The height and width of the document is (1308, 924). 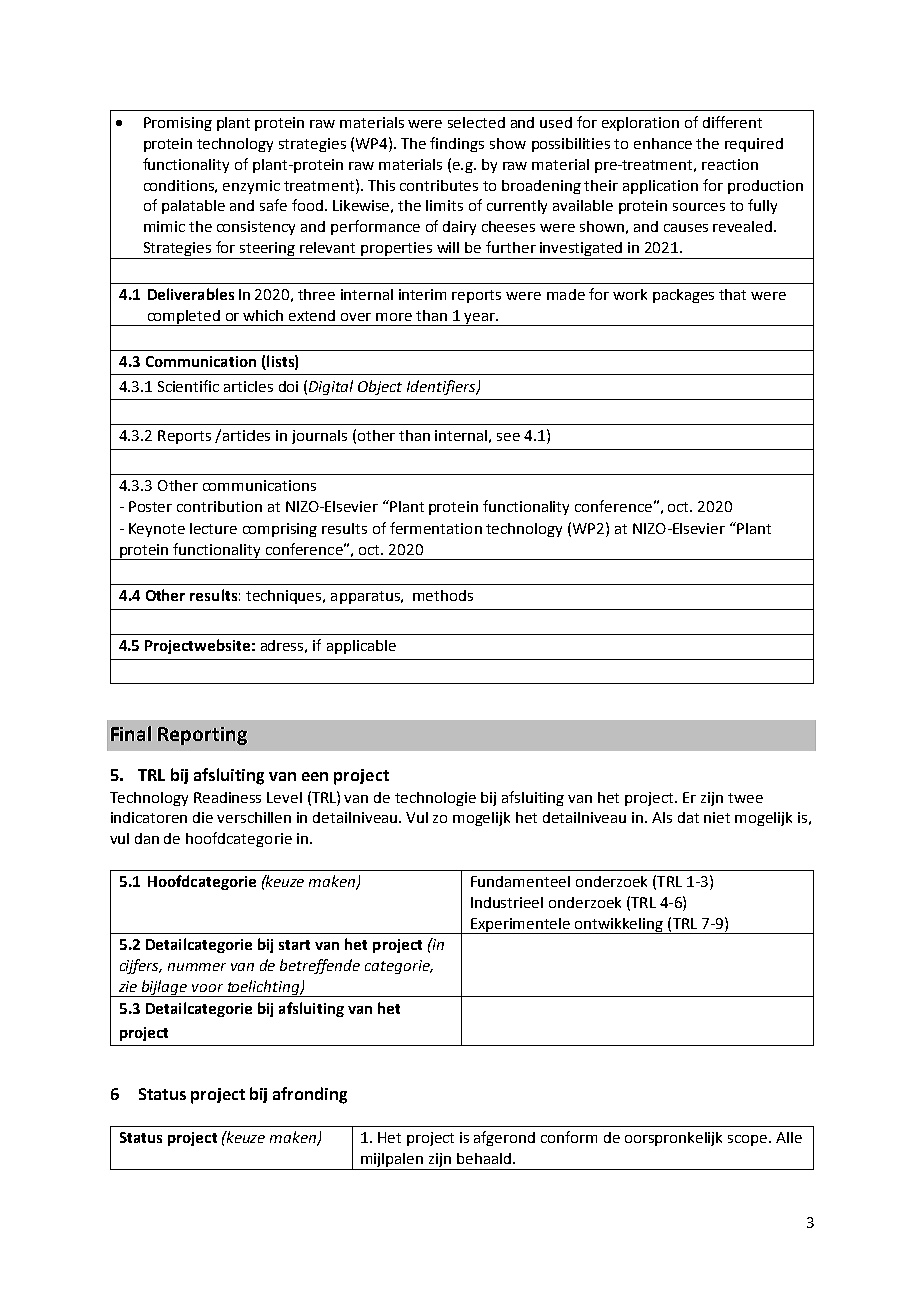 What do you see at coordinates (749, 1140) in the document?
I see `scope` at bounding box center [749, 1140].
